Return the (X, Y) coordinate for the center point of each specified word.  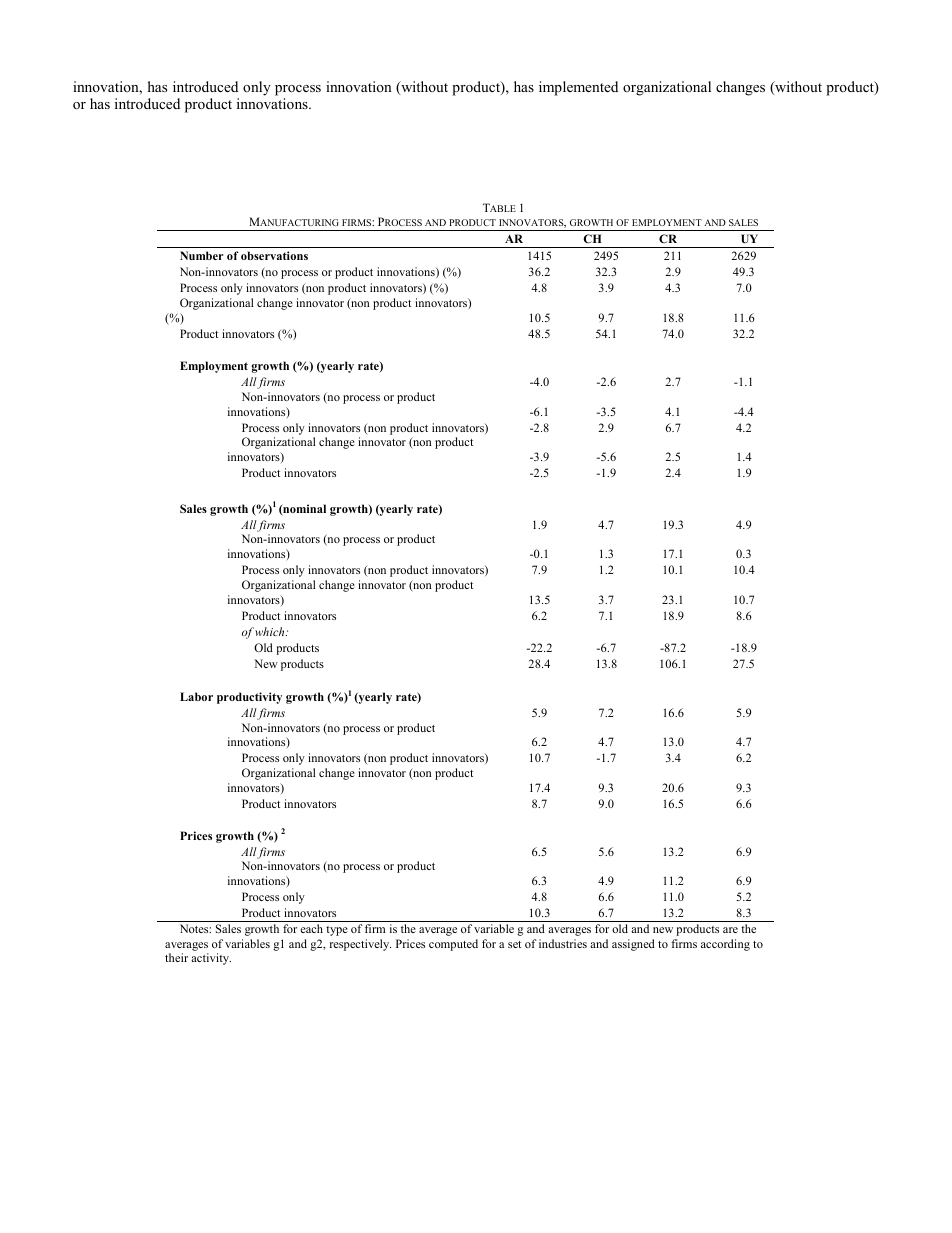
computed (453, 945)
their (176, 957)
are (730, 930)
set (514, 944)
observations (274, 255)
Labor (196, 696)
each (311, 928)
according (725, 945)
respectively (360, 945)
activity (211, 959)
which (271, 631)
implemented (578, 88)
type (337, 931)
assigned (633, 945)
